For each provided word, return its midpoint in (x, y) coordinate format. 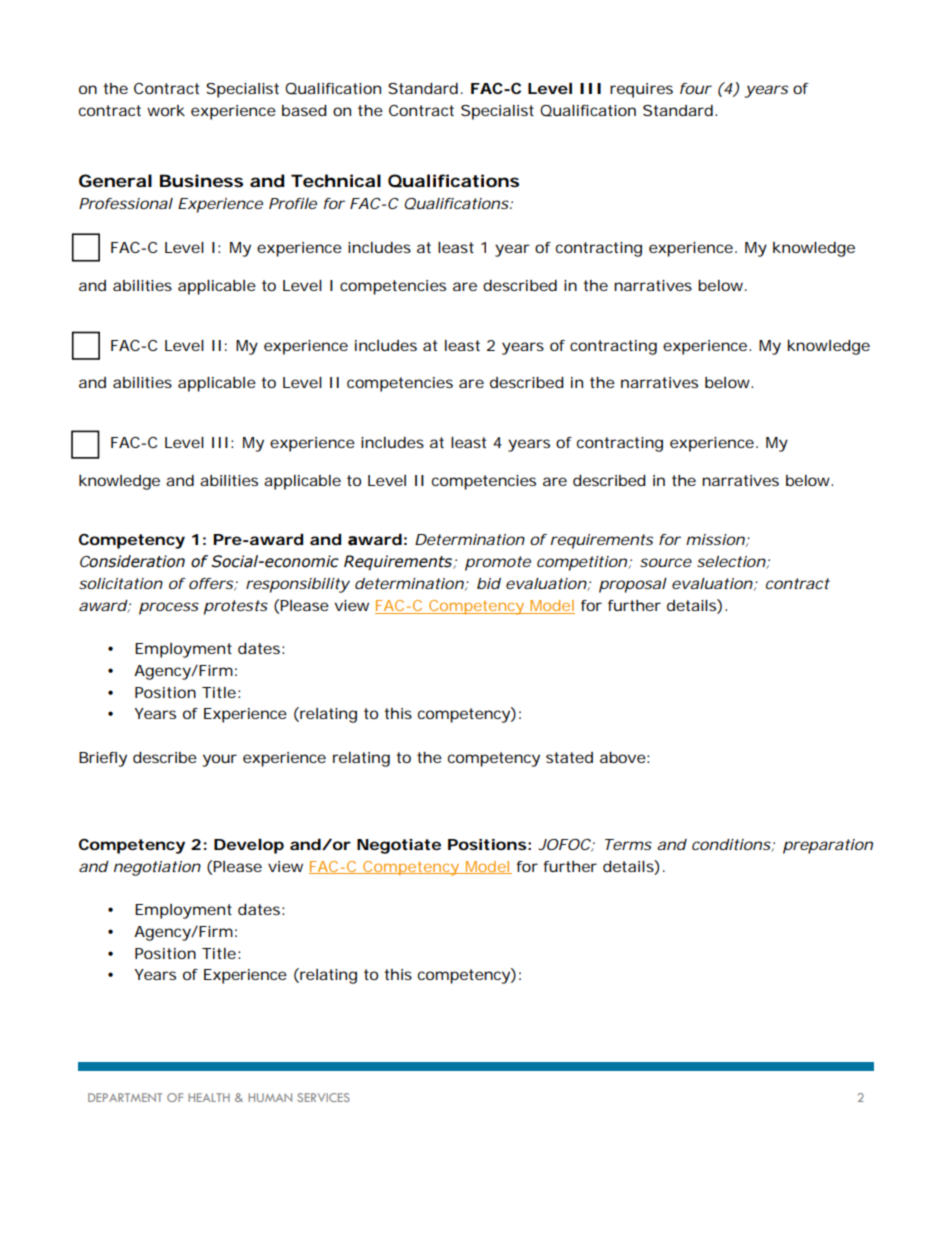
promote (498, 563)
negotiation (157, 868)
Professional (126, 203)
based (304, 110)
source (666, 562)
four (696, 88)
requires (641, 90)
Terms (628, 844)
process (169, 608)
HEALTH (209, 1097)
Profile (293, 203)
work (166, 110)
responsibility (298, 585)
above (623, 757)
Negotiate (399, 846)
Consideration (132, 561)
